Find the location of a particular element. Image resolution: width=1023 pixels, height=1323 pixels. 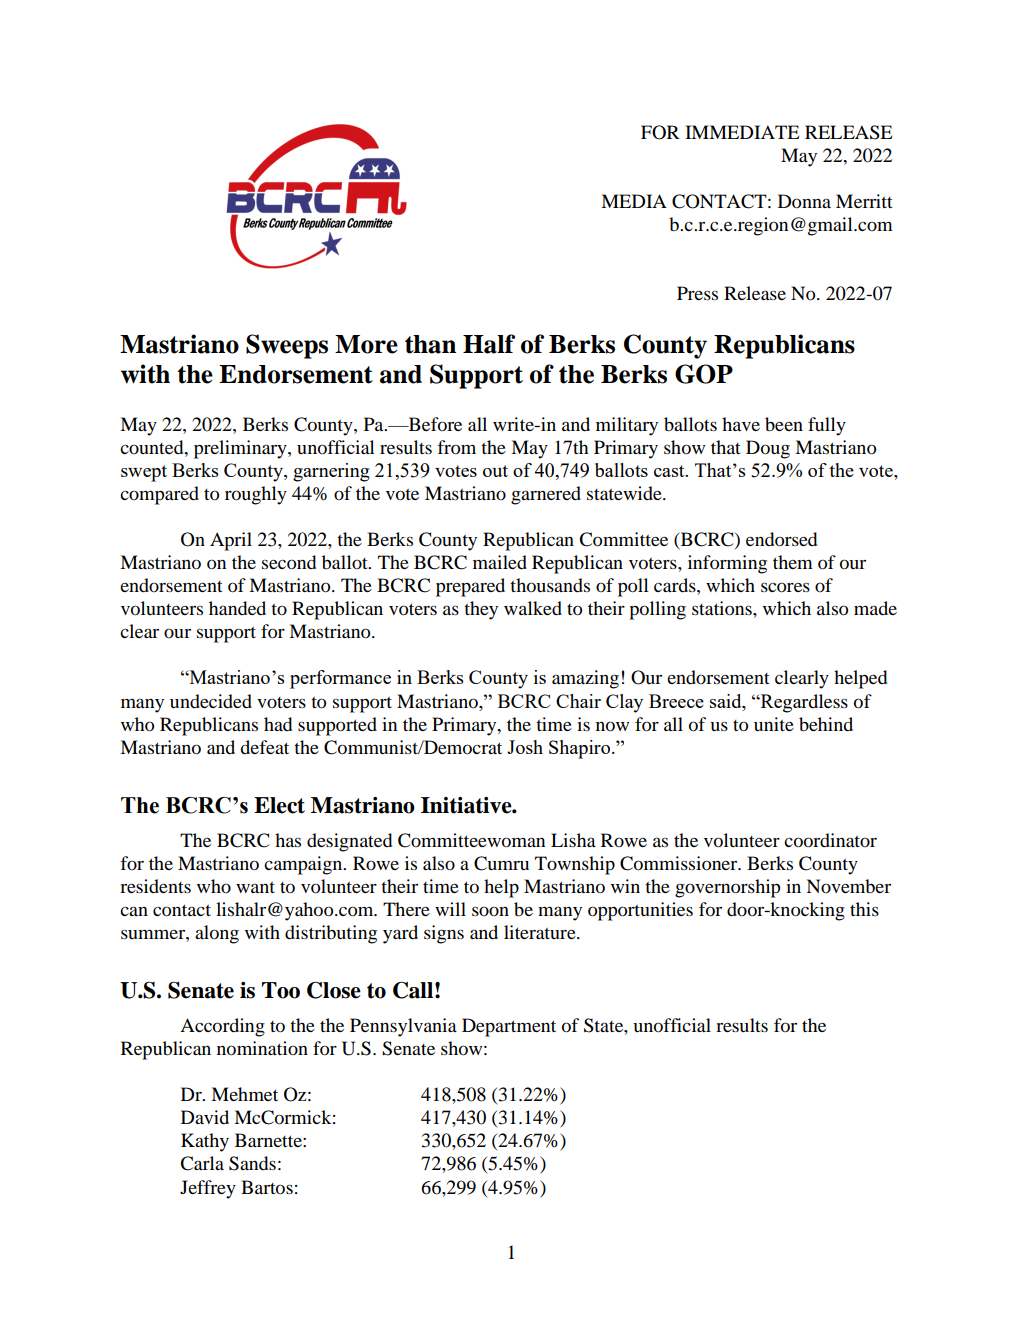

Chair is located at coordinates (578, 701).
